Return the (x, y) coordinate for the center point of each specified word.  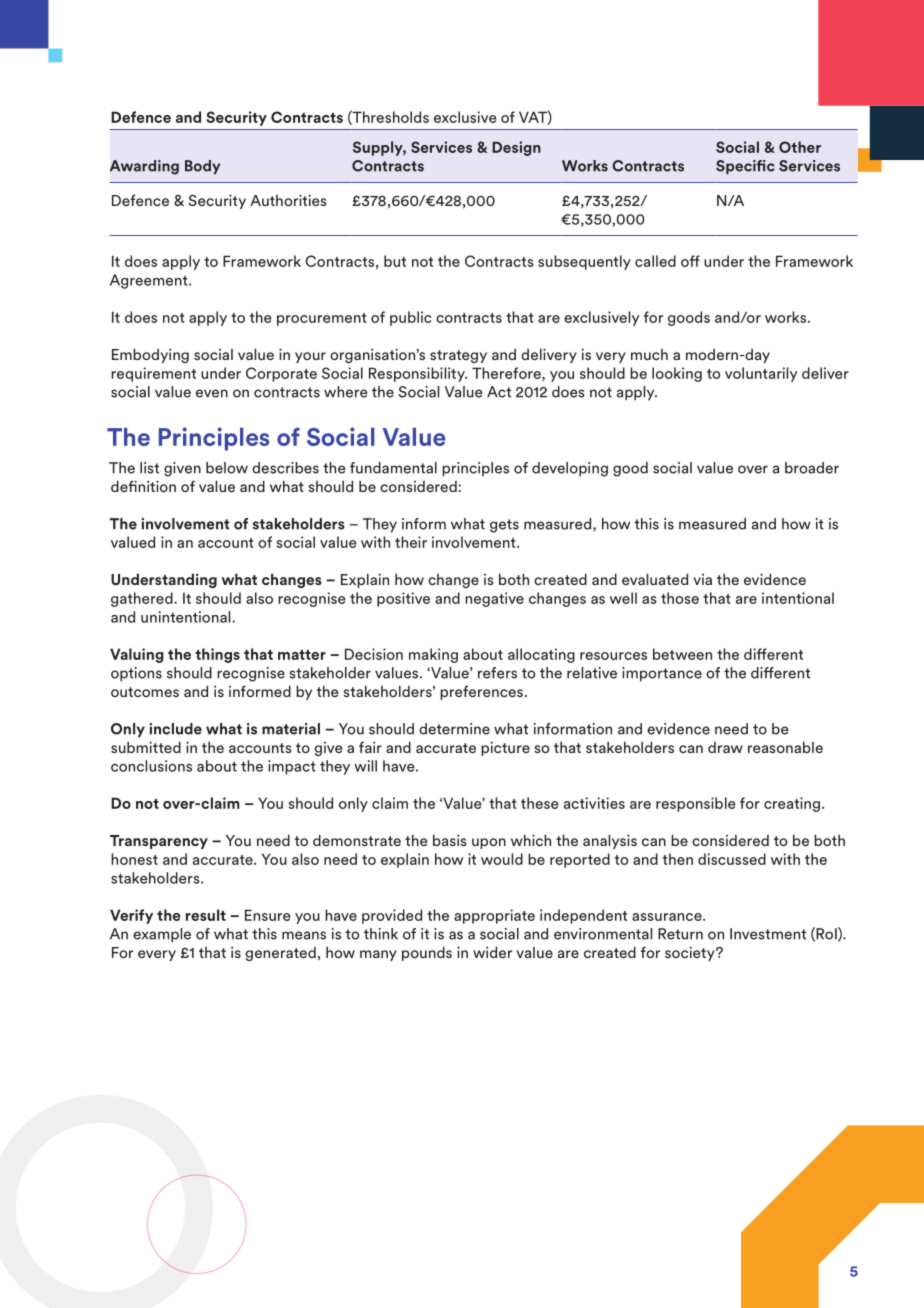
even (212, 393)
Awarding (144, 167)
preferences (481, 692)
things (217, 655)
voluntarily (761, 374)
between (682, 654)
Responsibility (418, 374)
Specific (745, 167)
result (206, 915)
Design (516, 148)
